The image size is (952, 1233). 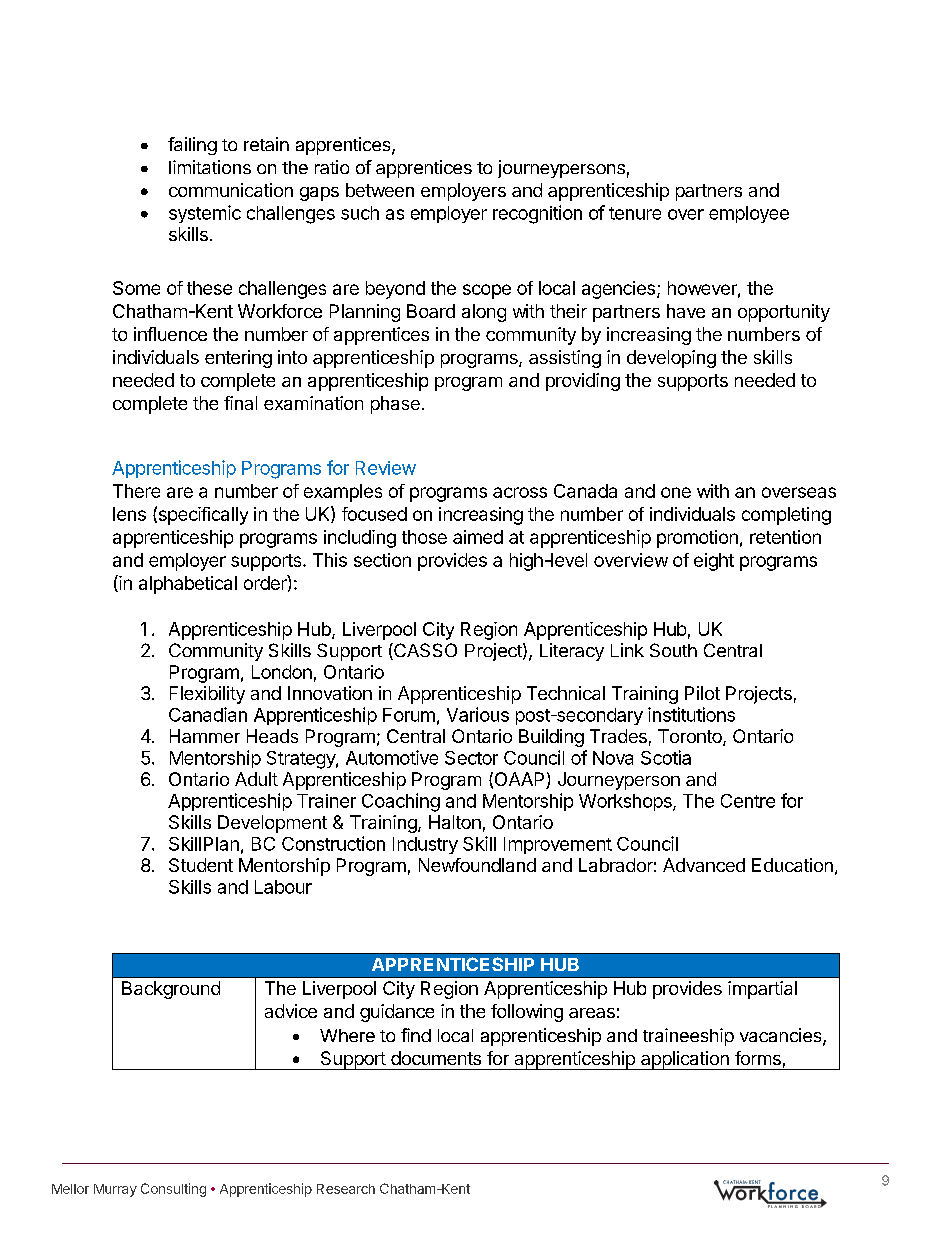 What do you see at coordinates (702, 693) in the screenshot?
I see `Pilot` at bounding box center [702, 693].
